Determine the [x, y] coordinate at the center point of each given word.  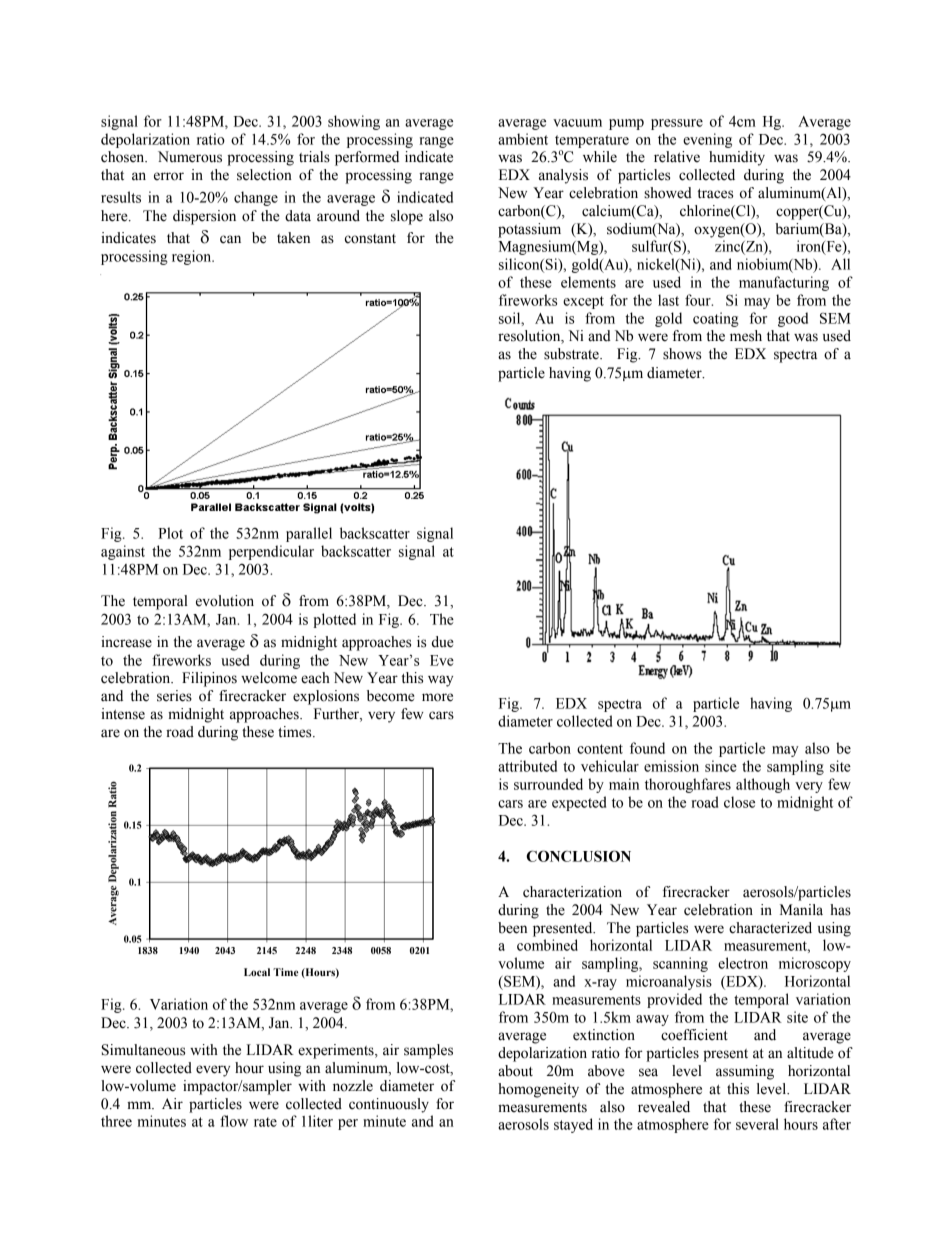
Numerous [190, 157]
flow [234, 1121]
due [442, 642]
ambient [523, 139]
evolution [225, 601]
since [721, 766]
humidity [737, 158]
